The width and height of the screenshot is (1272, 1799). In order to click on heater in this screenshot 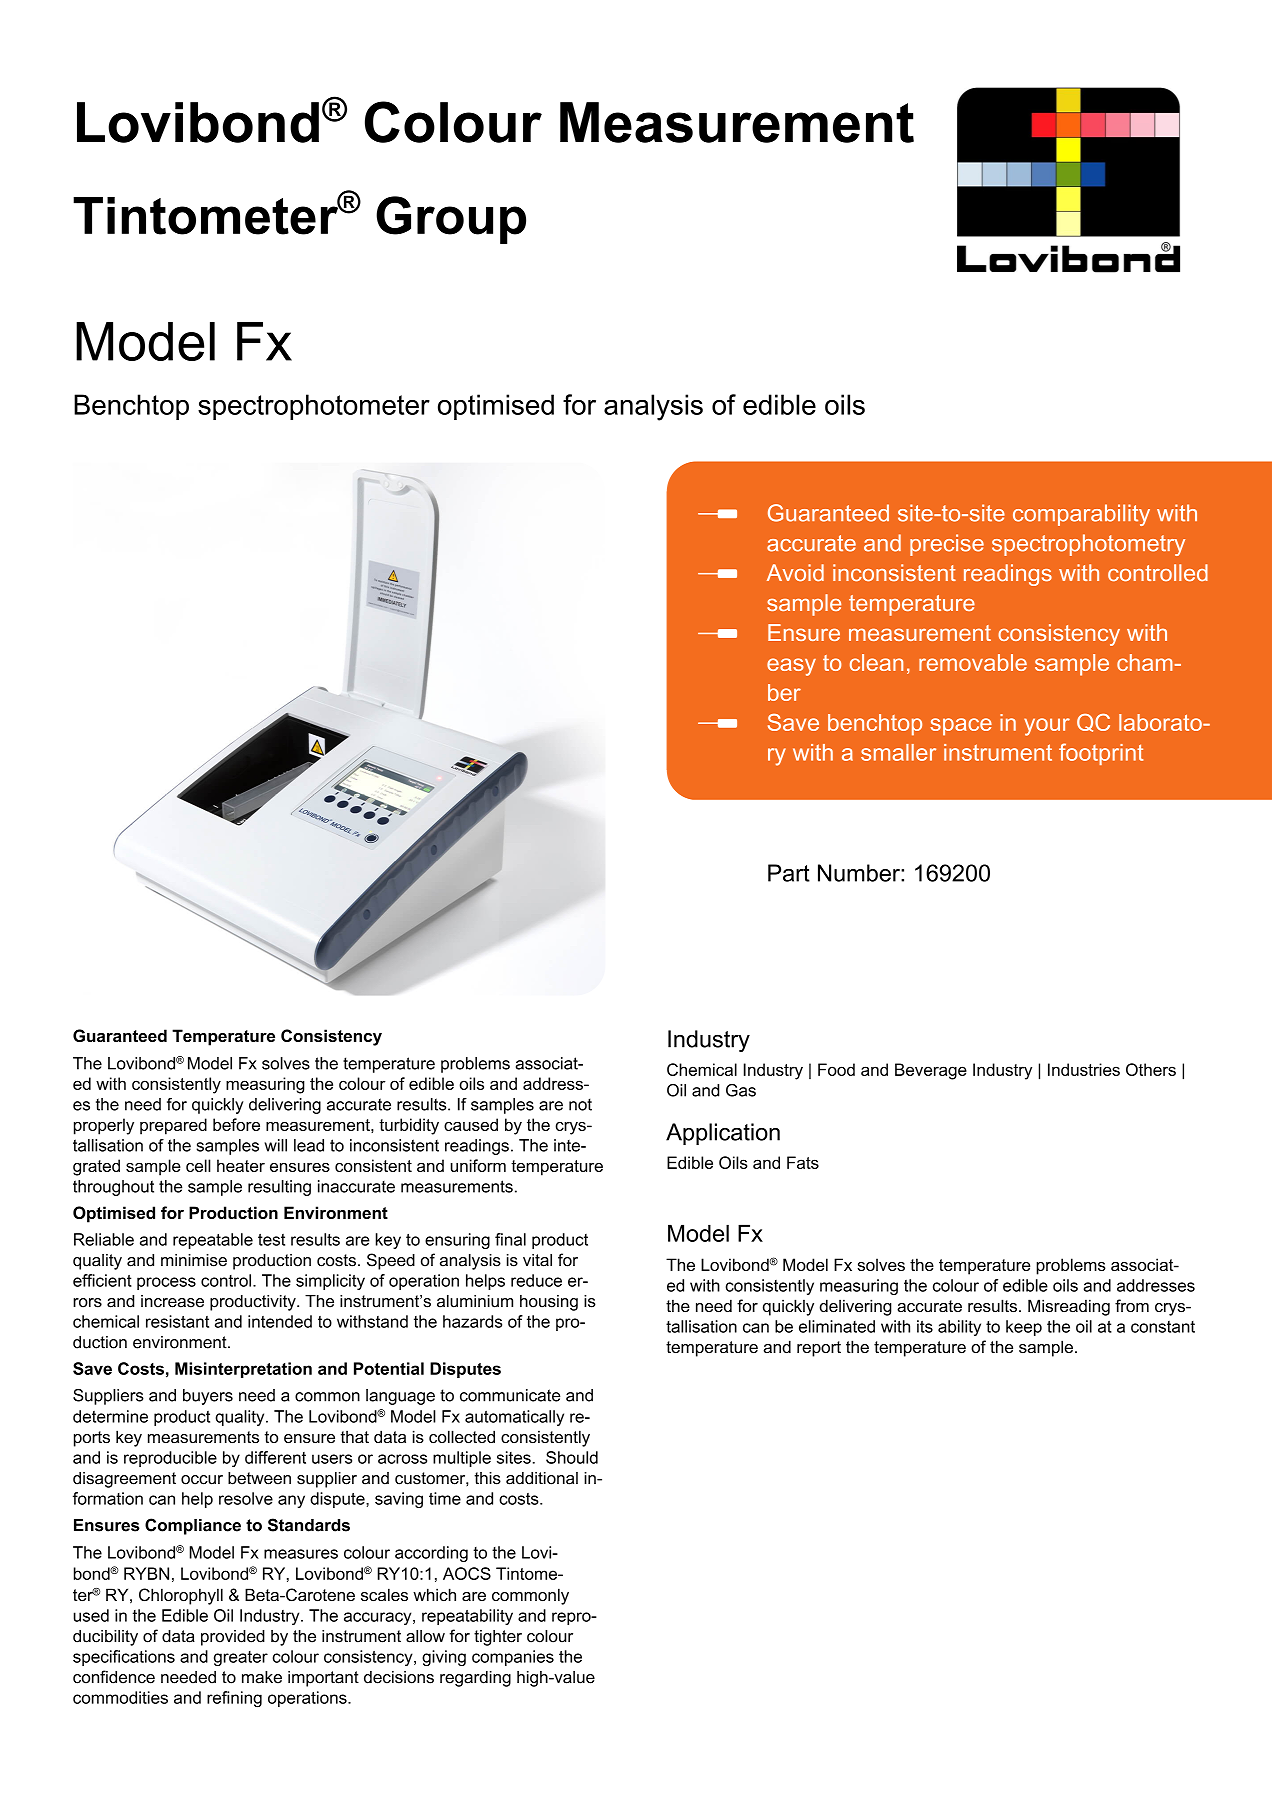, I will do `click(241, 1165)`.
